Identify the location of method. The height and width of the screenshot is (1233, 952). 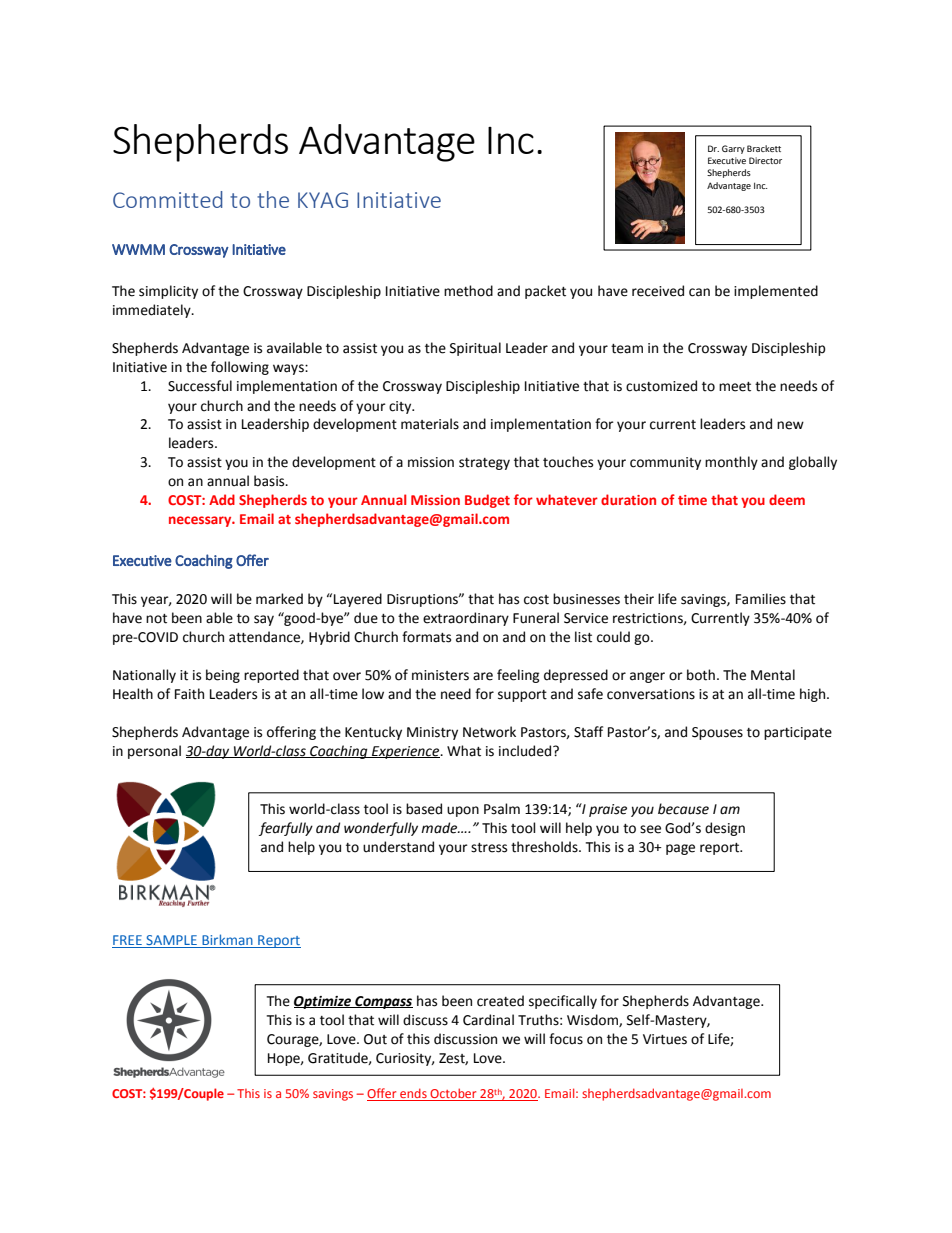
(468, 291).
